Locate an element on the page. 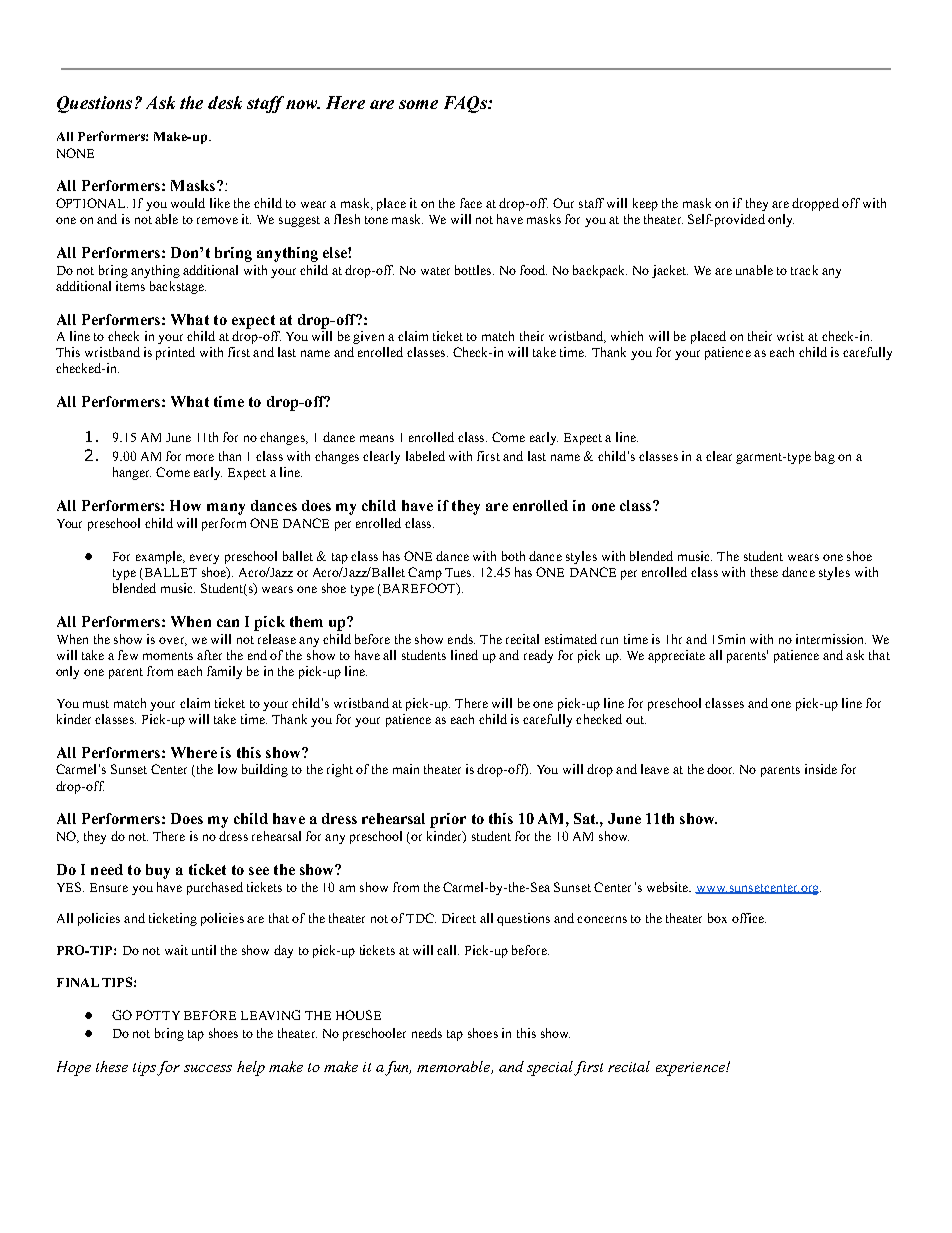 The height and width of the image is (1233, 952). HOUSE is located at coordinates (358, 1015).
